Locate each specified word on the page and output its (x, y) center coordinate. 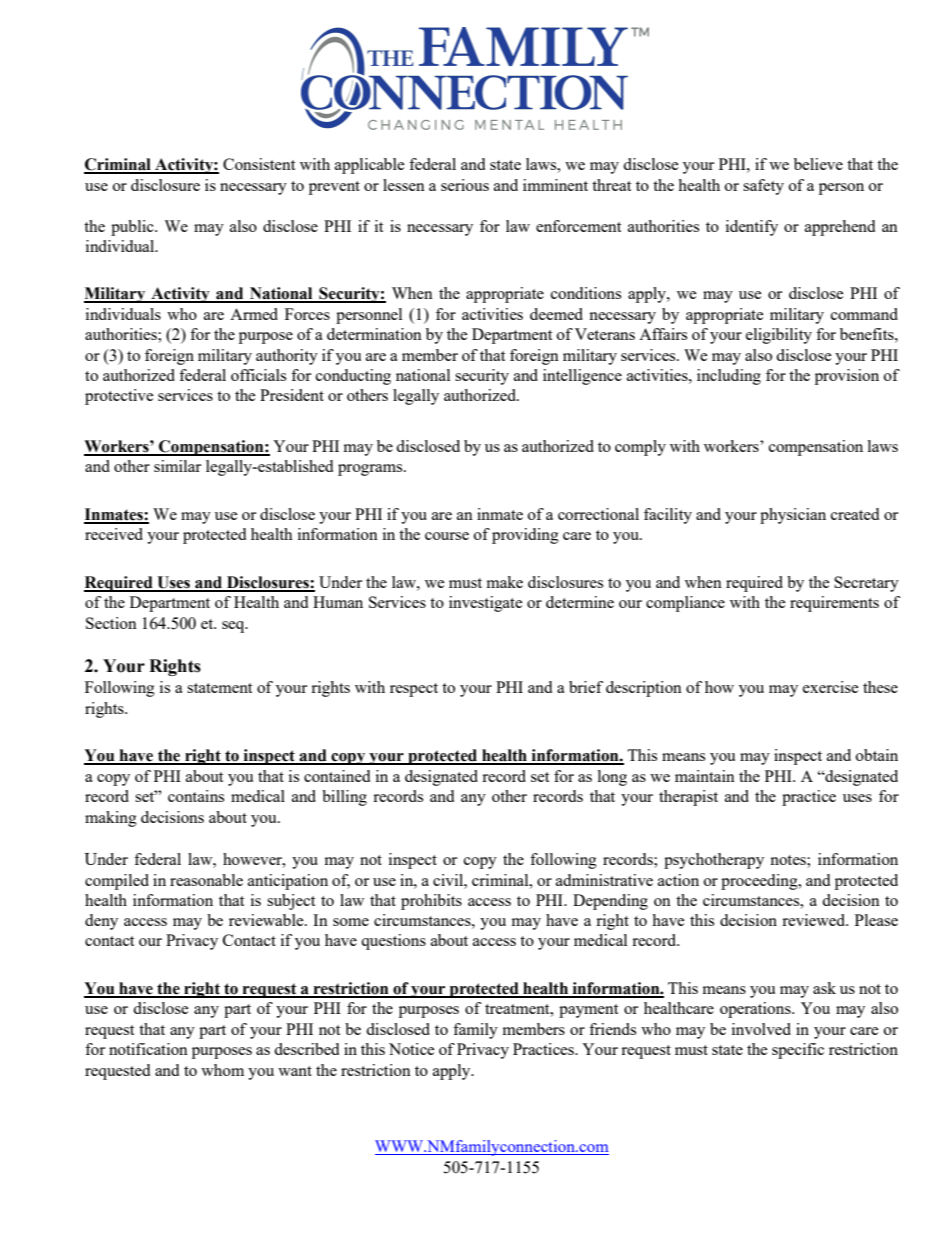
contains (196, 796)
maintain (705, 776)
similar (177, 466)
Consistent (259, 164)
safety (763, 187)
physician (793, 516)
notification (148, 1049)
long (612, 778)
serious (465, 185)
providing (525, 536)
